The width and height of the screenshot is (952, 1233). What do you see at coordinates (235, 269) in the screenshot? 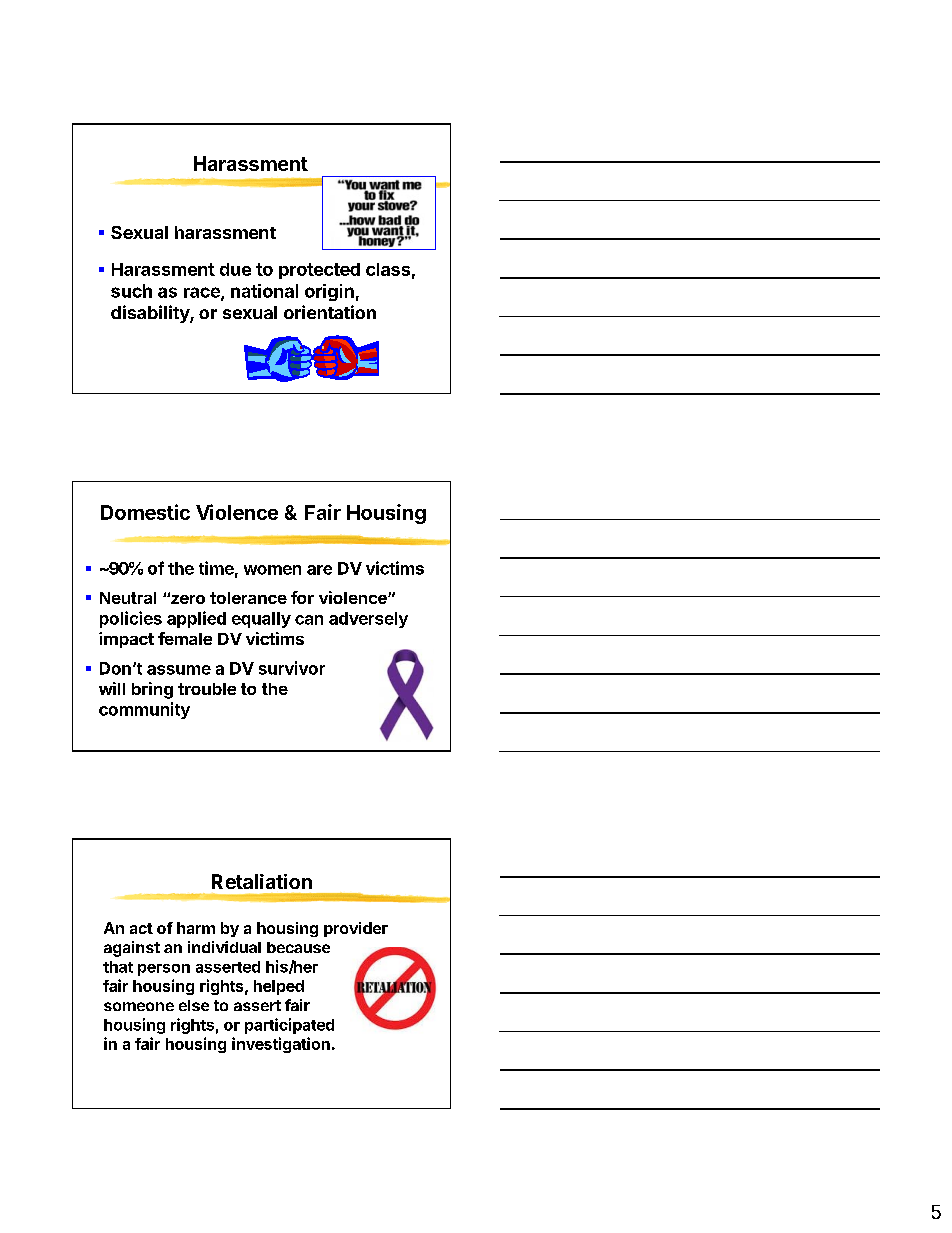
I see `due` at bounding box center [235, 269].
